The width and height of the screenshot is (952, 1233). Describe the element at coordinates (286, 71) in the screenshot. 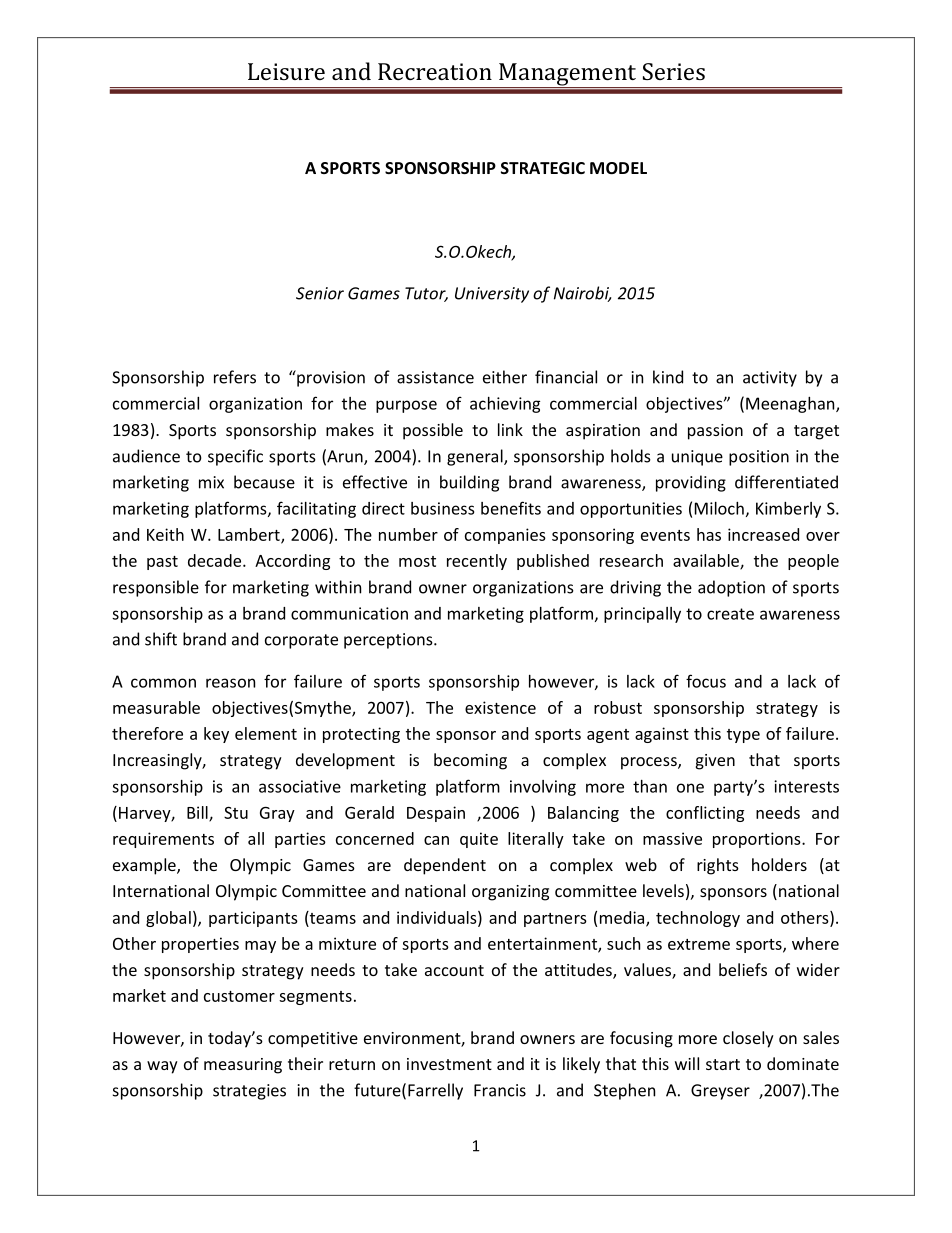

I see `Leisure` at that location.
